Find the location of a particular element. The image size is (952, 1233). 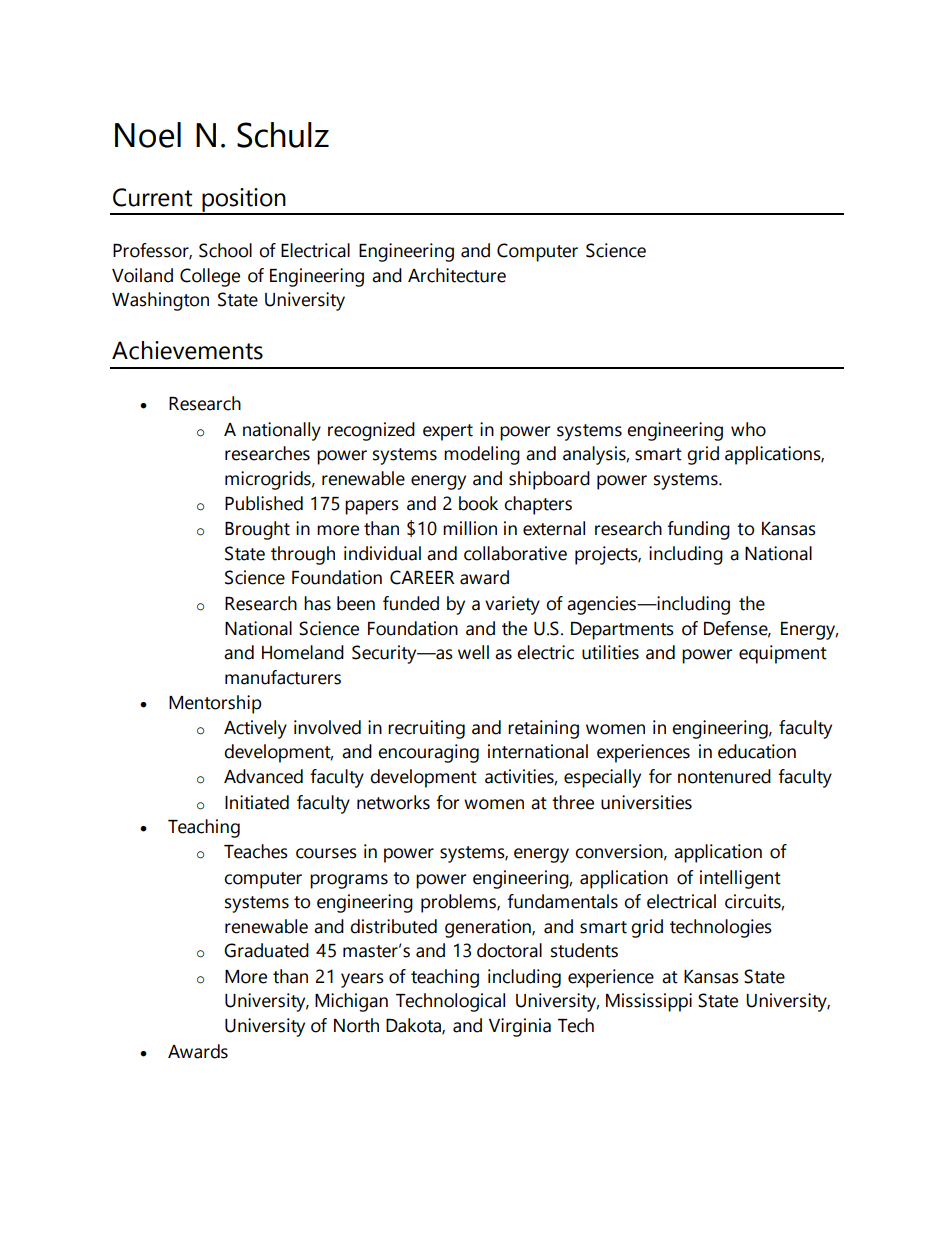

CAREER is located at coordinates (422, 577).
